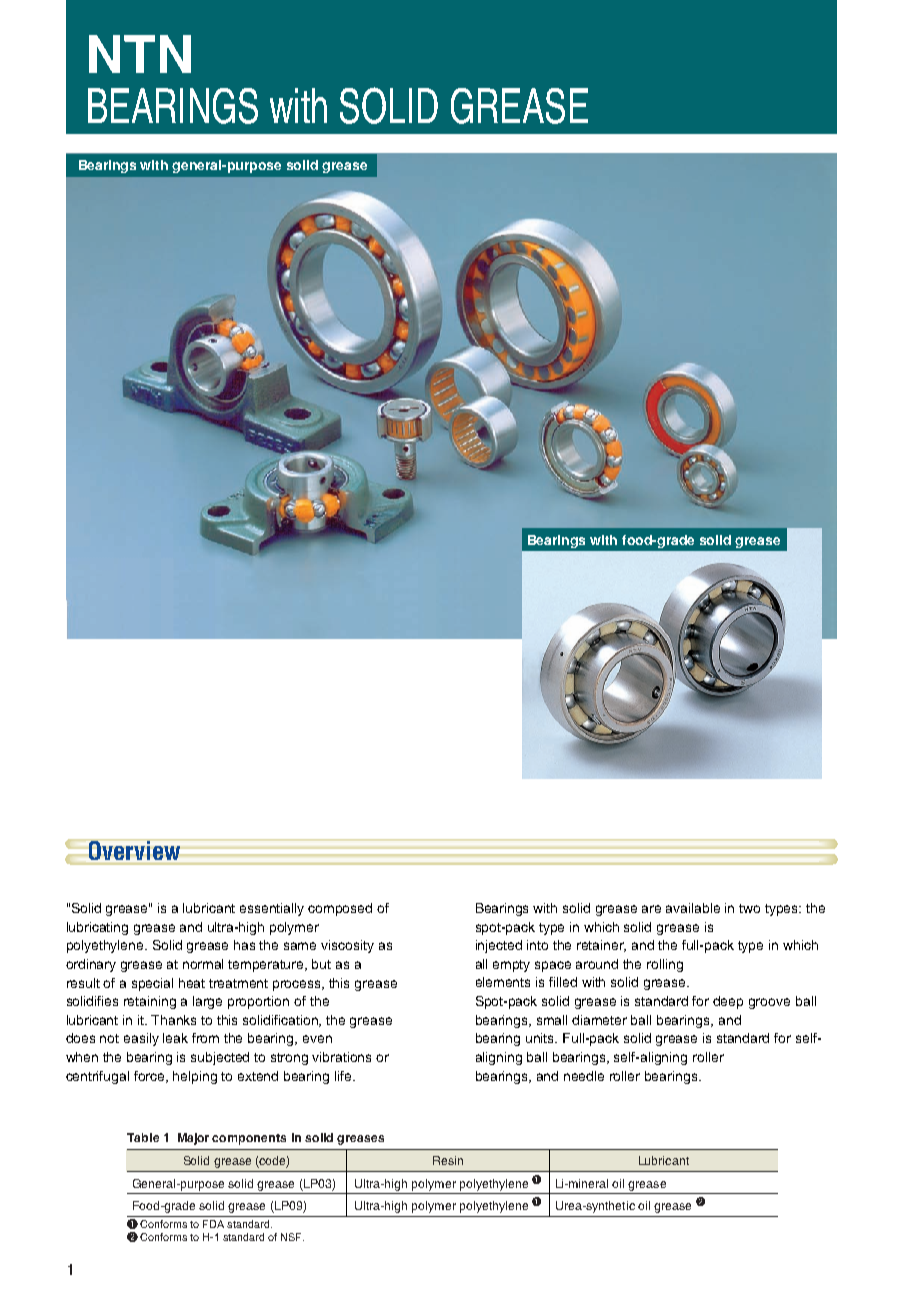 The height and width of the screenshot is (1308, 924). What do you see at coordinates (448, 1160) in the screenshot?
I see `Resin` at bounding box center [448, 1160].
